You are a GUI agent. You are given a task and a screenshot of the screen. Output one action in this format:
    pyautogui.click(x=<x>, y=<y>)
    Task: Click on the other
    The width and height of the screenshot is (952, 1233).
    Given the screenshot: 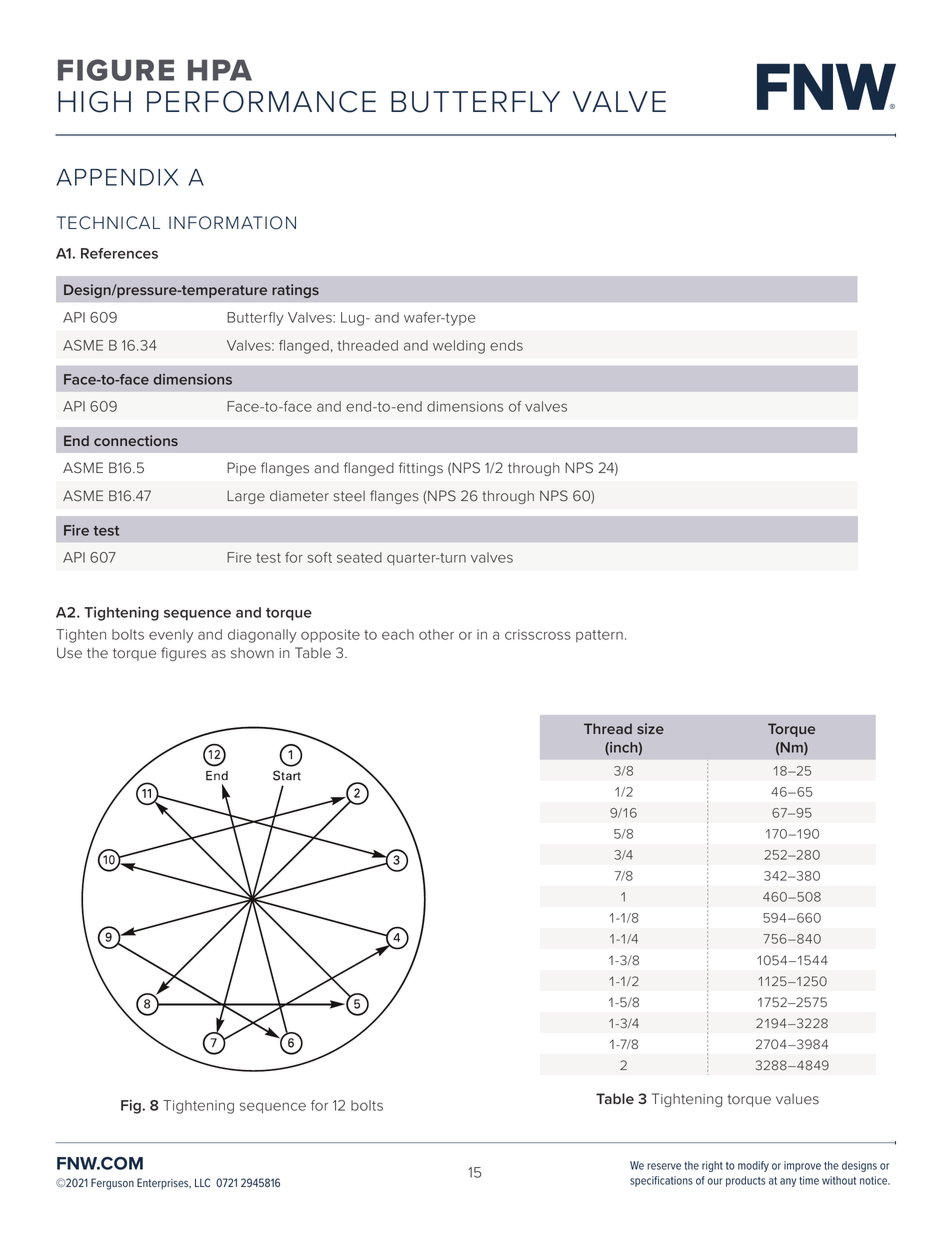 What is the action you would take?
    pyautogui.click(x=436, y=634)
